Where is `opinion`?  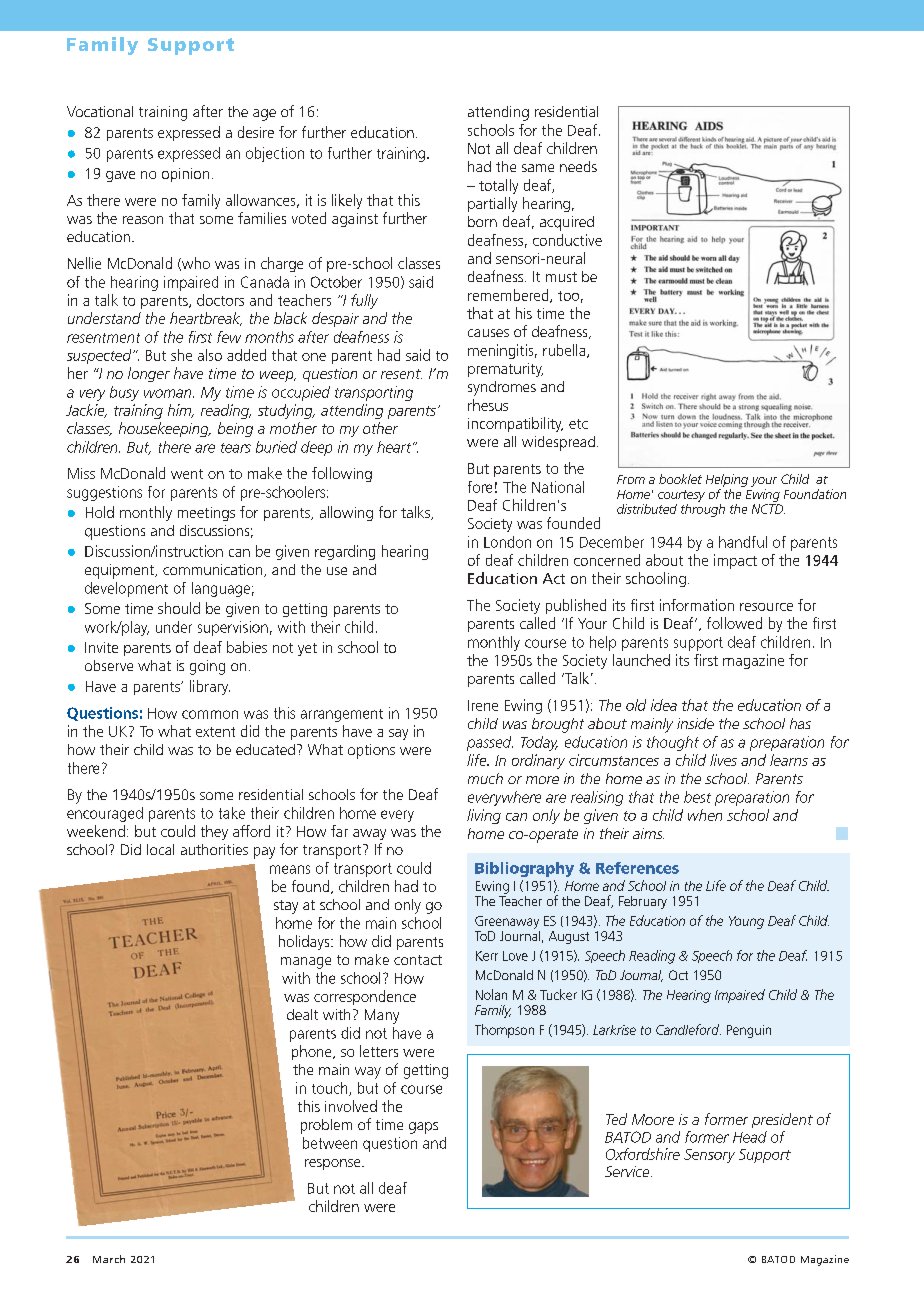 opinion is located at coordinates (185, 175).
